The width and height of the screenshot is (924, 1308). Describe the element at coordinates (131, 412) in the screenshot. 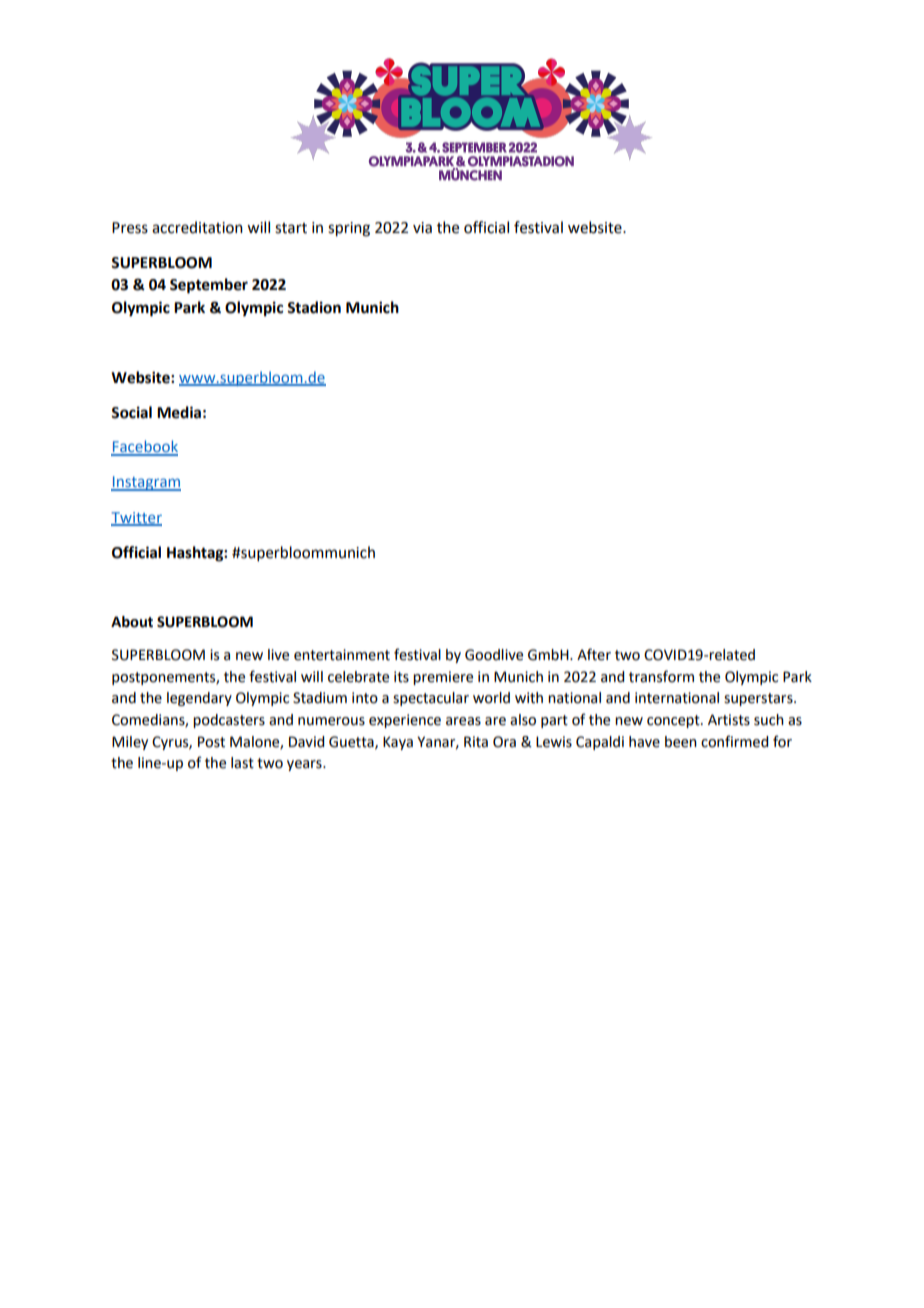

I see `Social` at that location.
